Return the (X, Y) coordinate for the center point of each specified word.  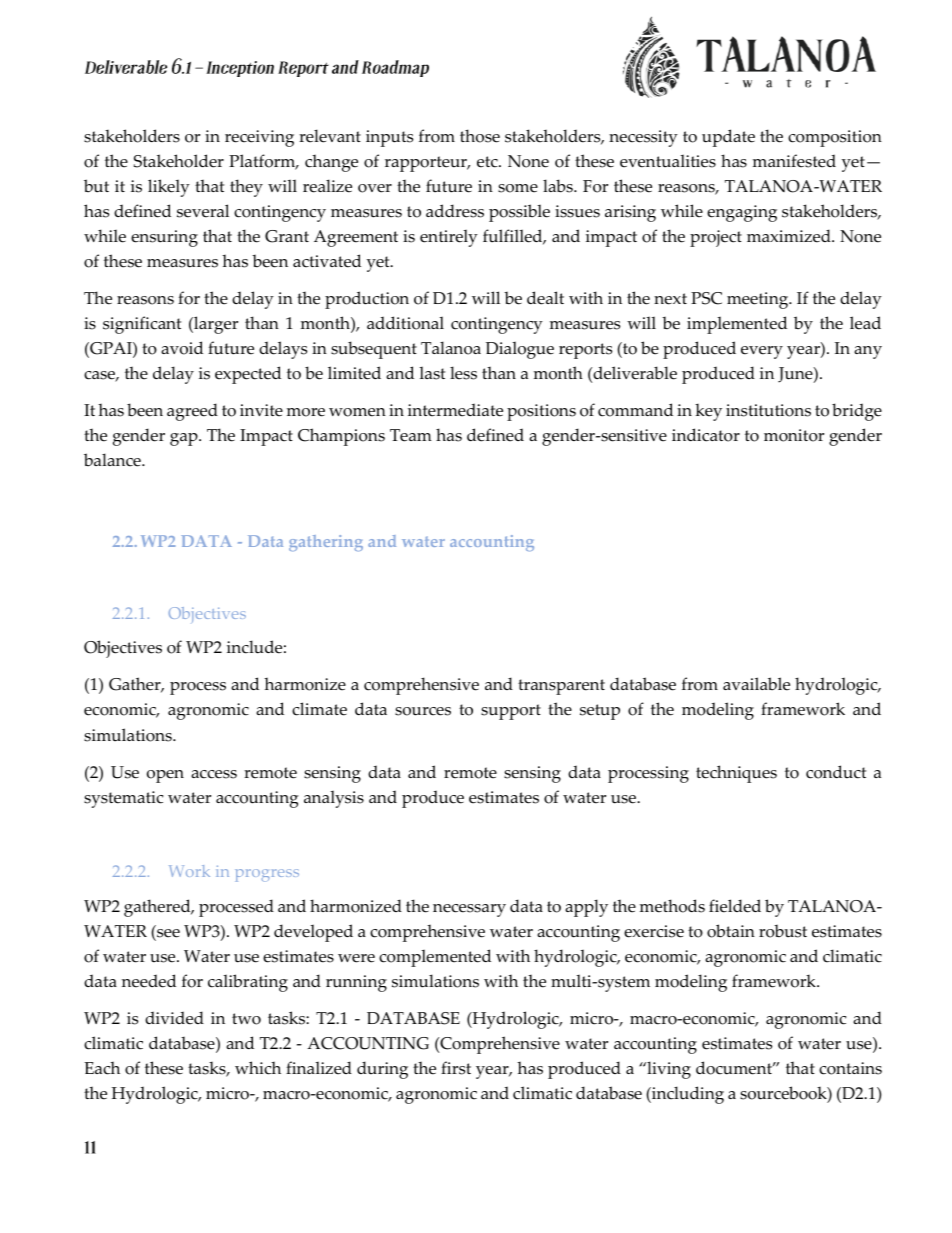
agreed (192, 412)
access (214, 774)
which (258, 1068)
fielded (735, 906)
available (756, 684)
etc (488, 162)
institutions (768, 410)
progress (267, 875)
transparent (561, 687)
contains (850, 1068)
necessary (469, 910)
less (463, 373)
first (456, 1068)
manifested (794, 161)
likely (169, 188)
